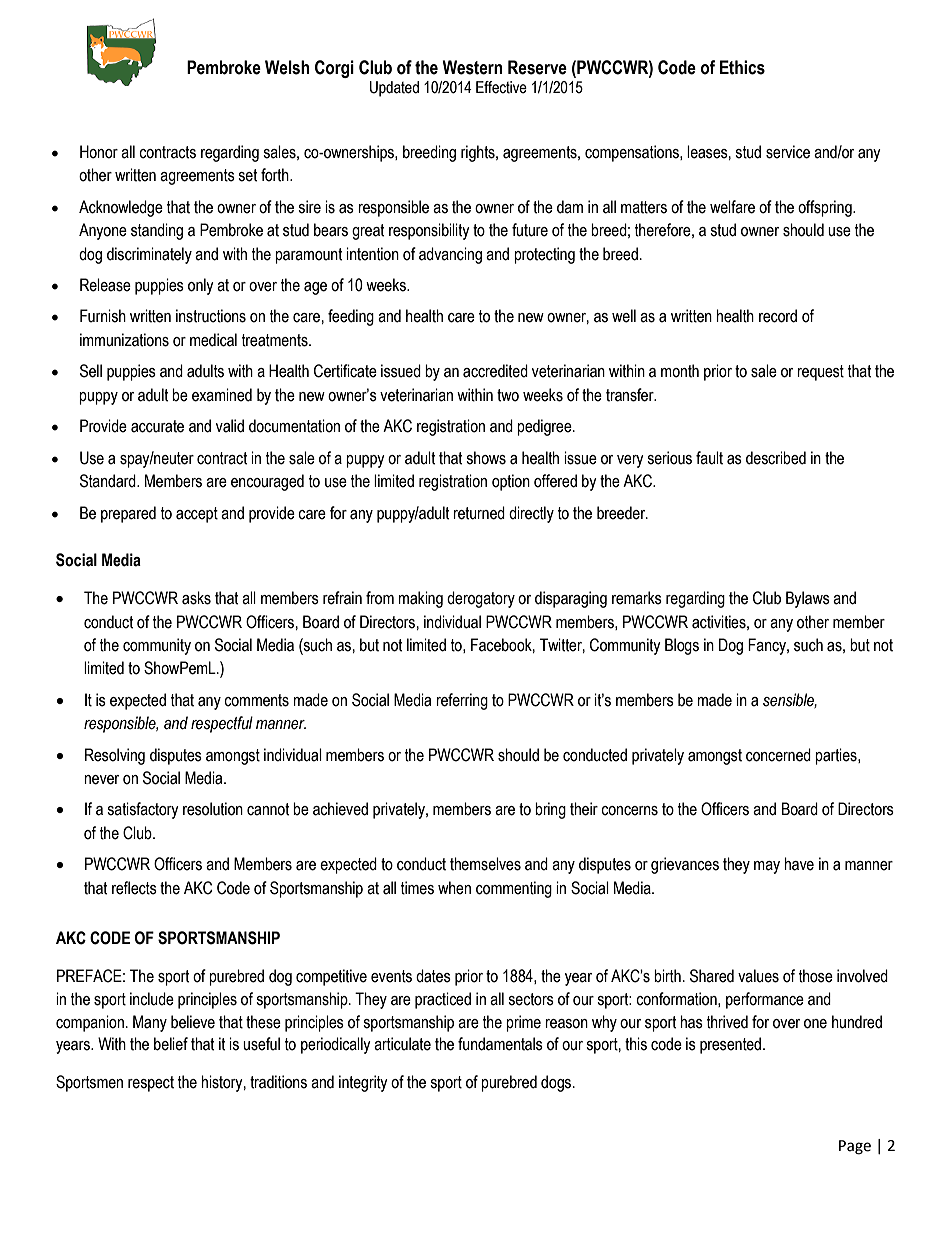 Image resolution: width=952 pixels, height=1233 pixels. Describe the element at coordinates (196, 598) in the document. I see `asks` at that location.
